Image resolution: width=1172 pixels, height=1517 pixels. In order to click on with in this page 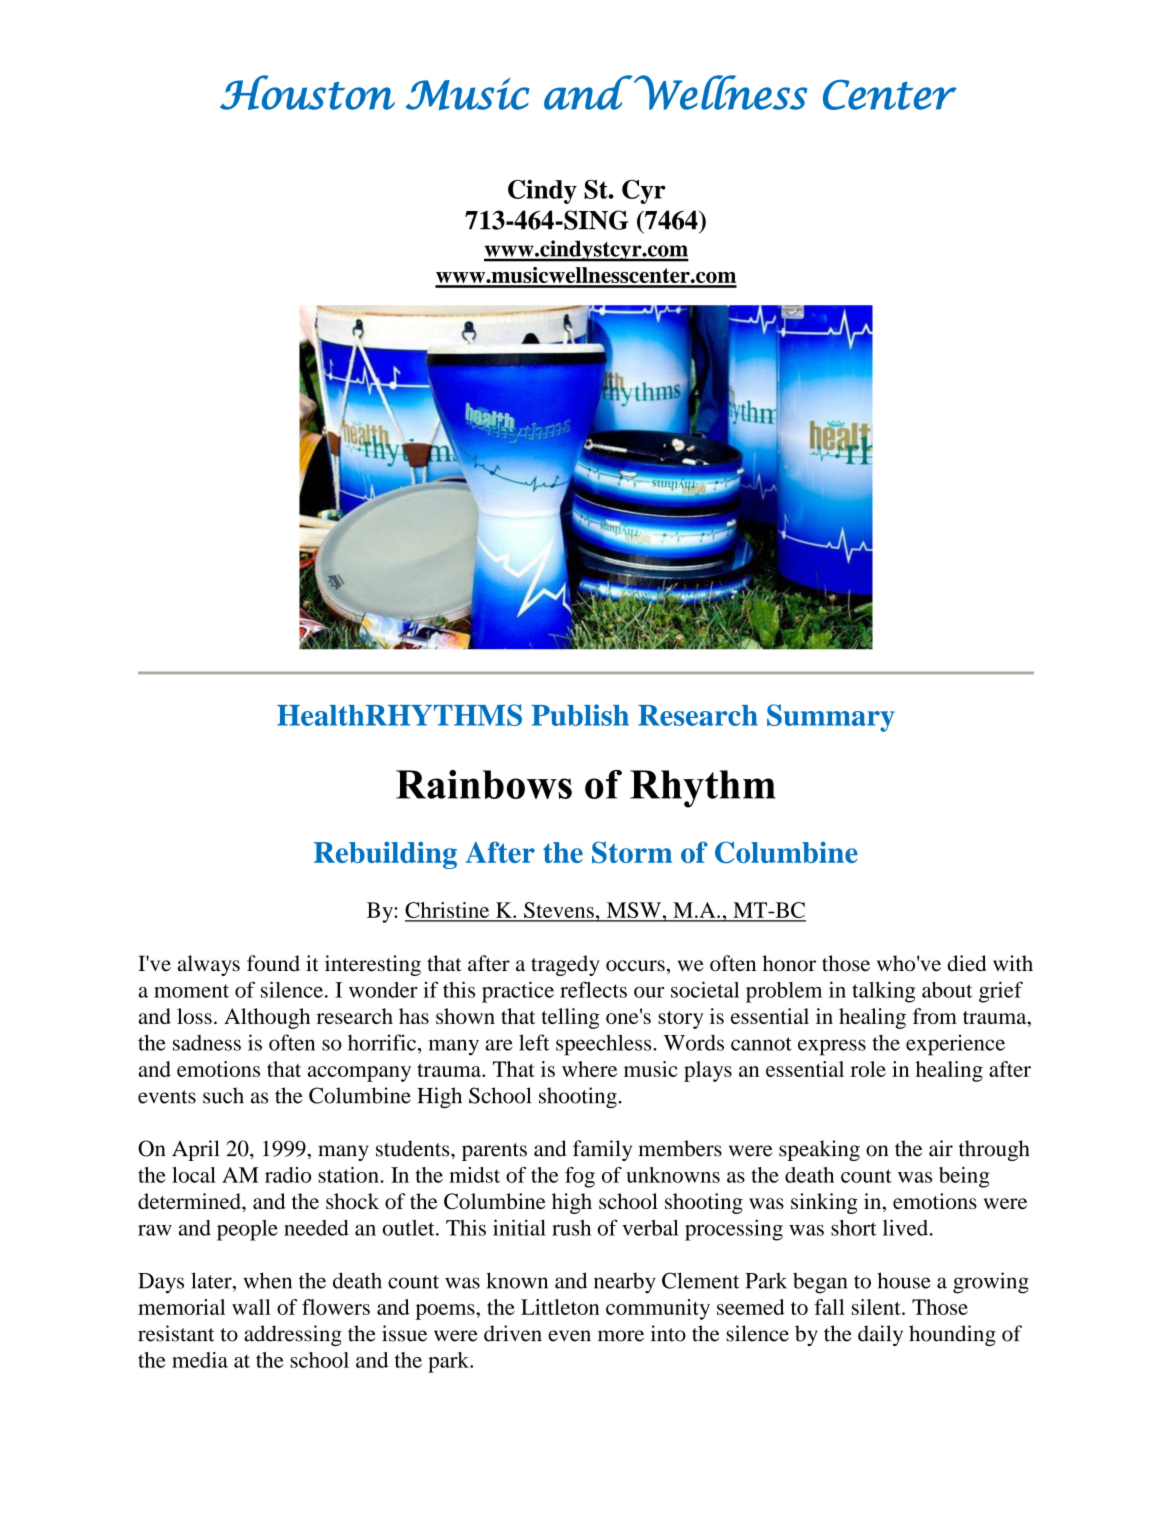, I will do `click(1013, 963)`.
